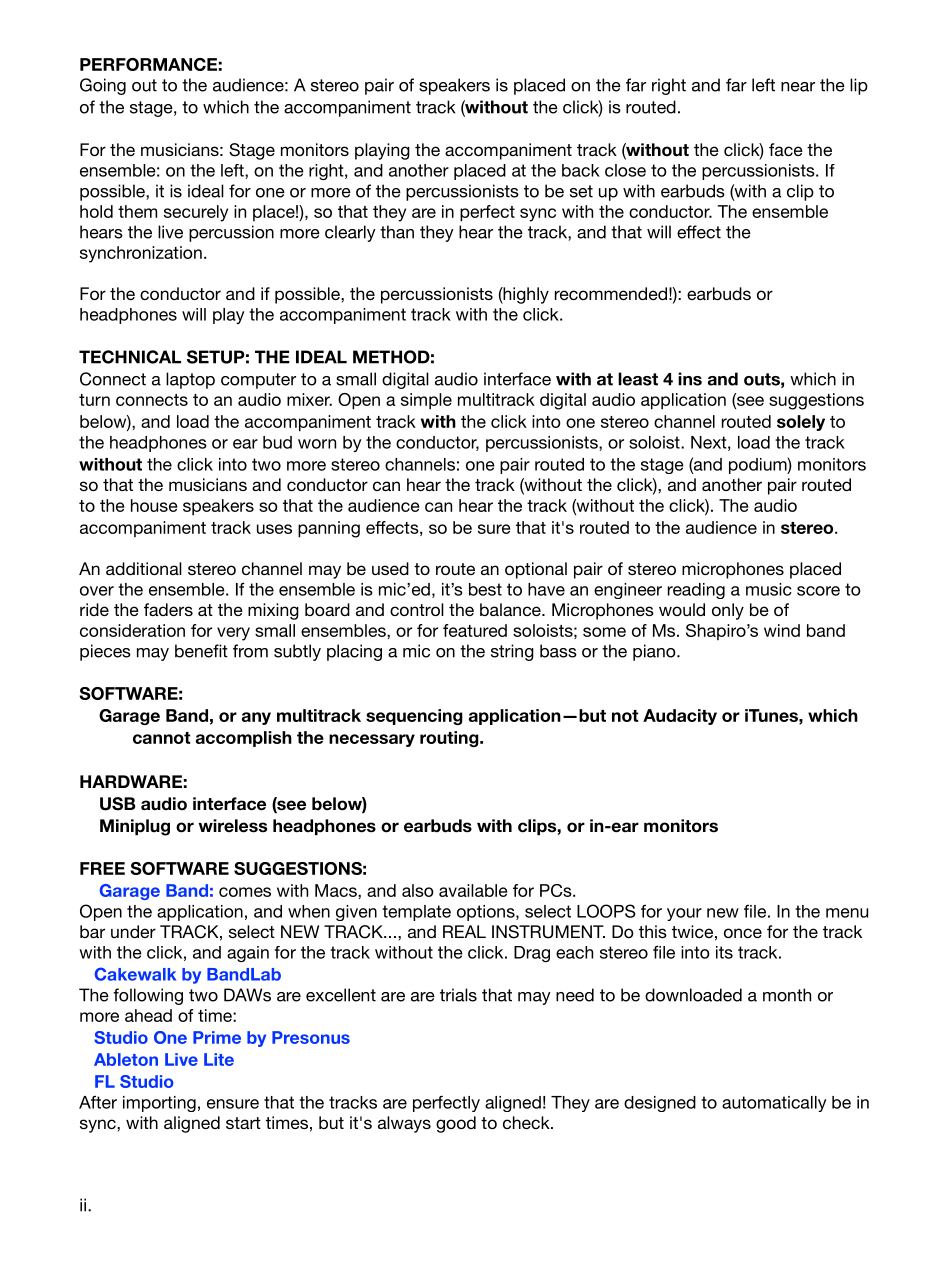 The image size is (952, 1270). What do you see at coordinates (684, 914) in the page?
I see `your` at bounding box center [684, 914].
